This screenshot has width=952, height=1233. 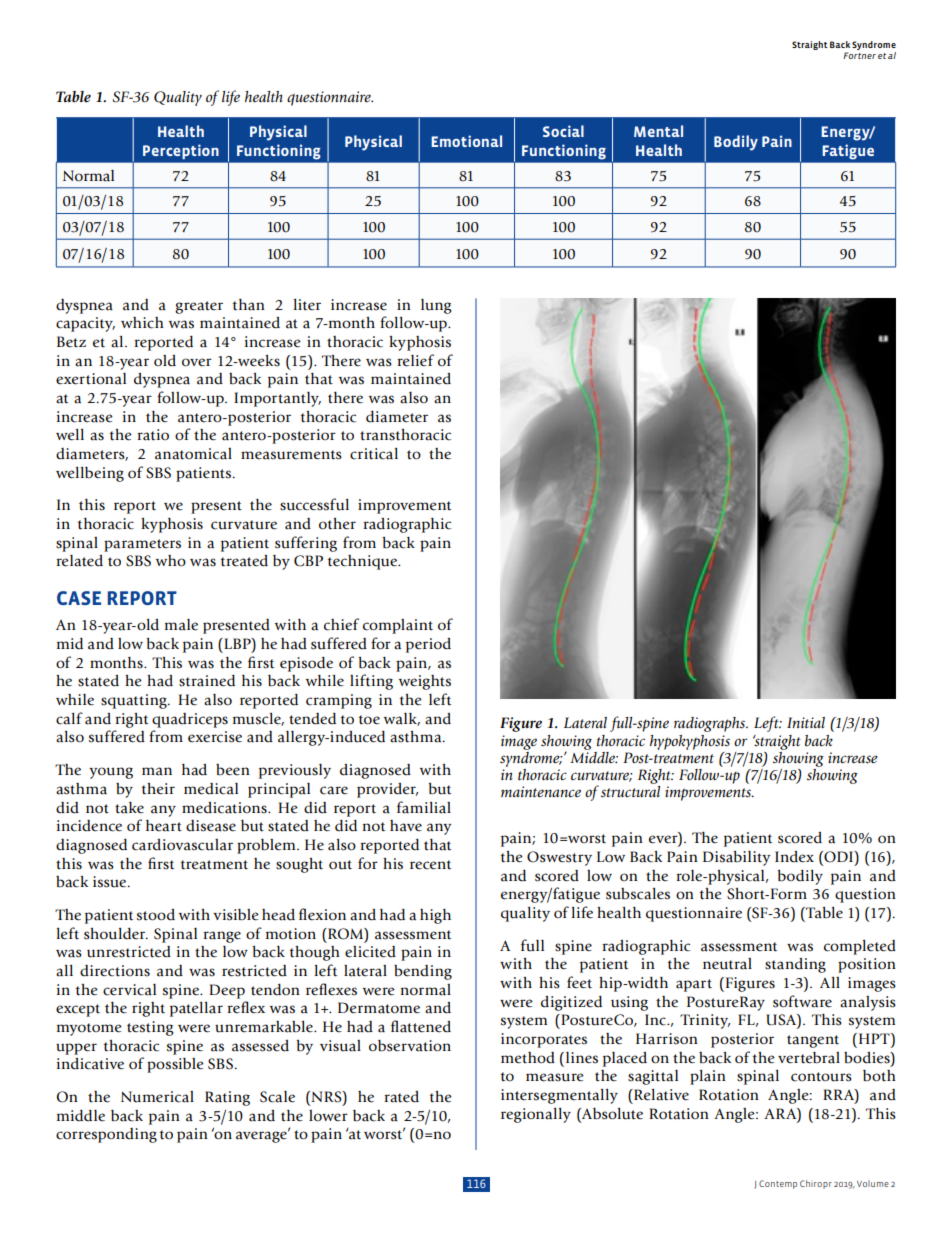 What do you see at coordinates (860, 55) in the screenshot?
I see `Fortner` at bounding box center [860, 55].
